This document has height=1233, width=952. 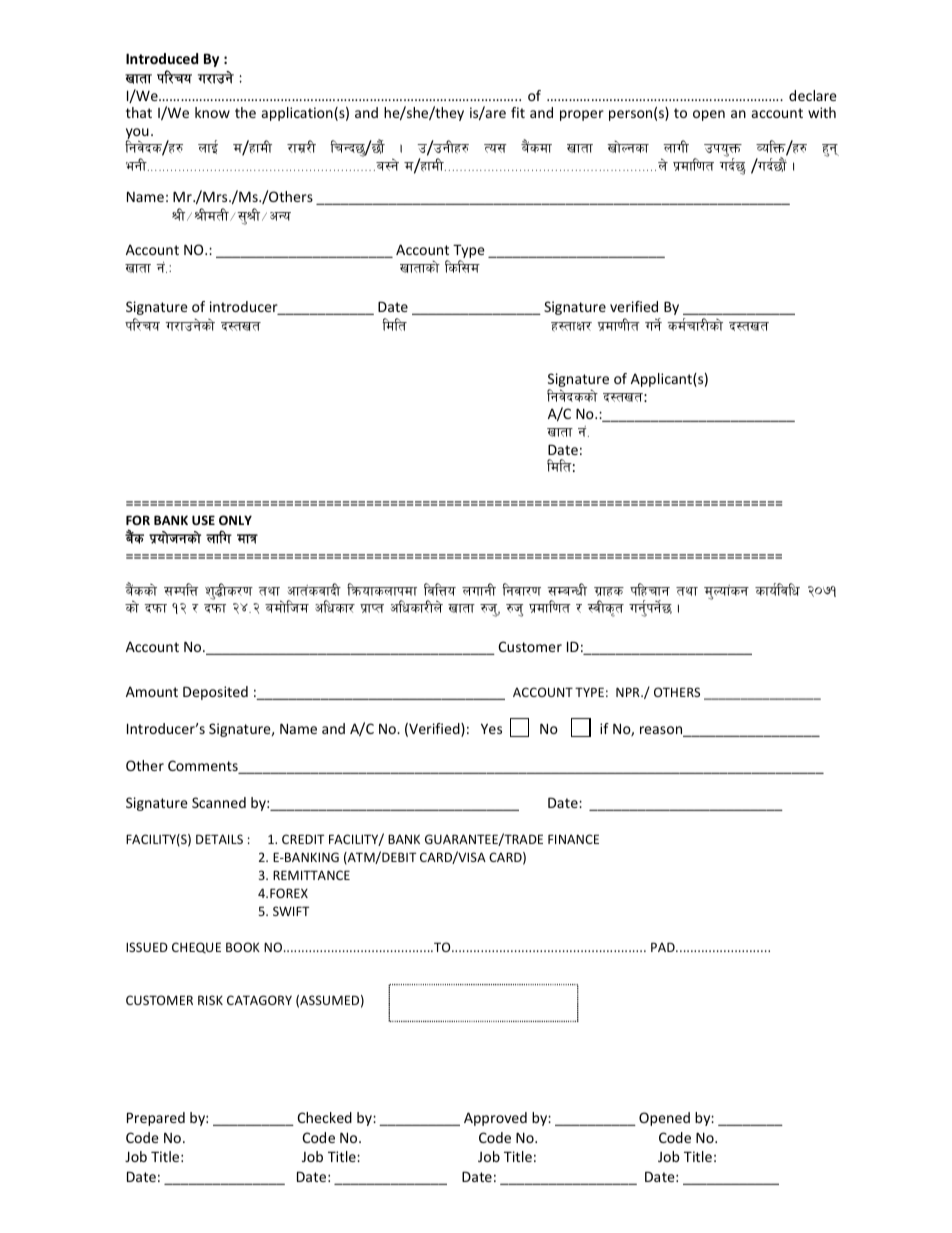 I want to click on Prepared, so click(x=156, y=1119).
